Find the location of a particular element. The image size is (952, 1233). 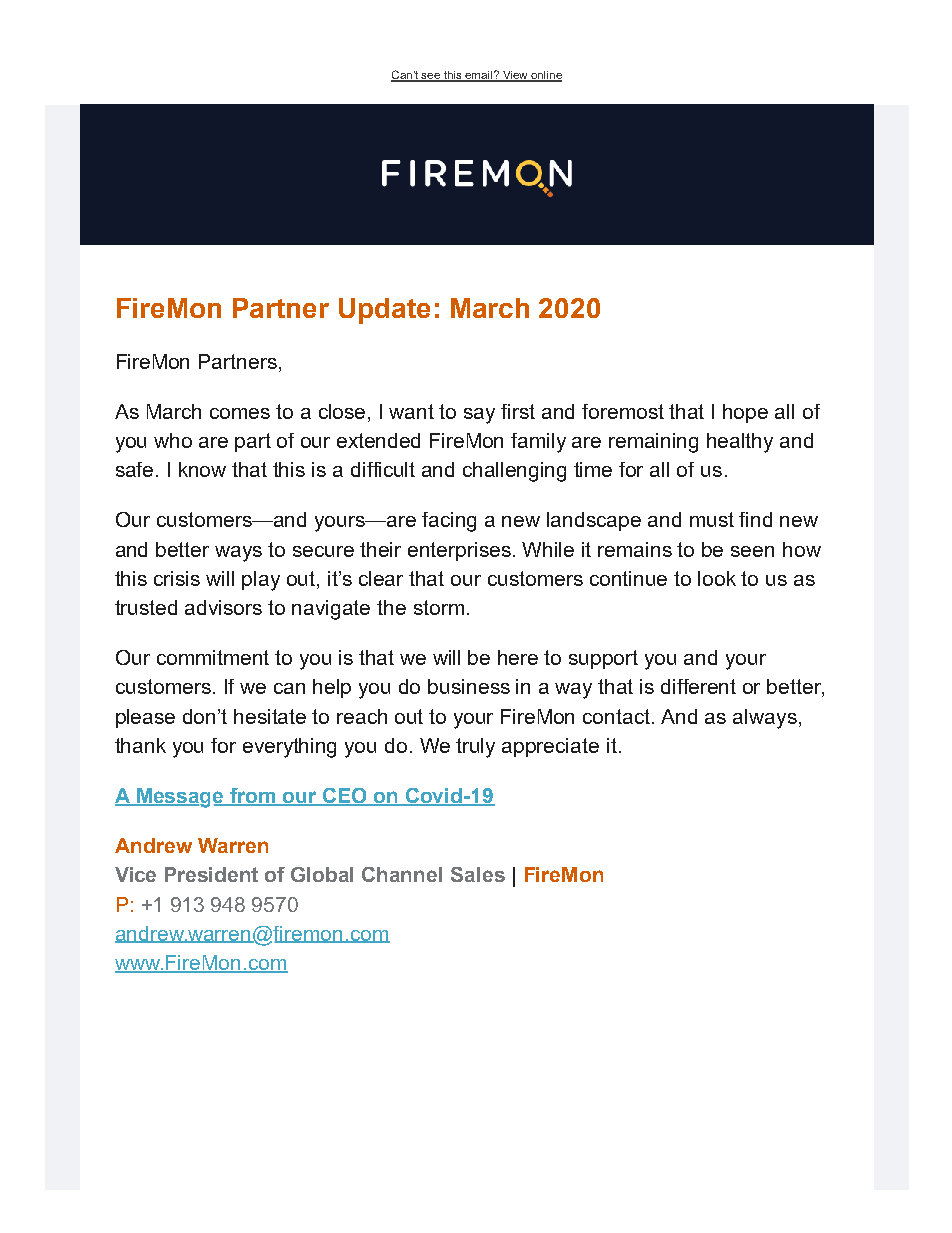

healthy is located at coordinates (740, 443).
